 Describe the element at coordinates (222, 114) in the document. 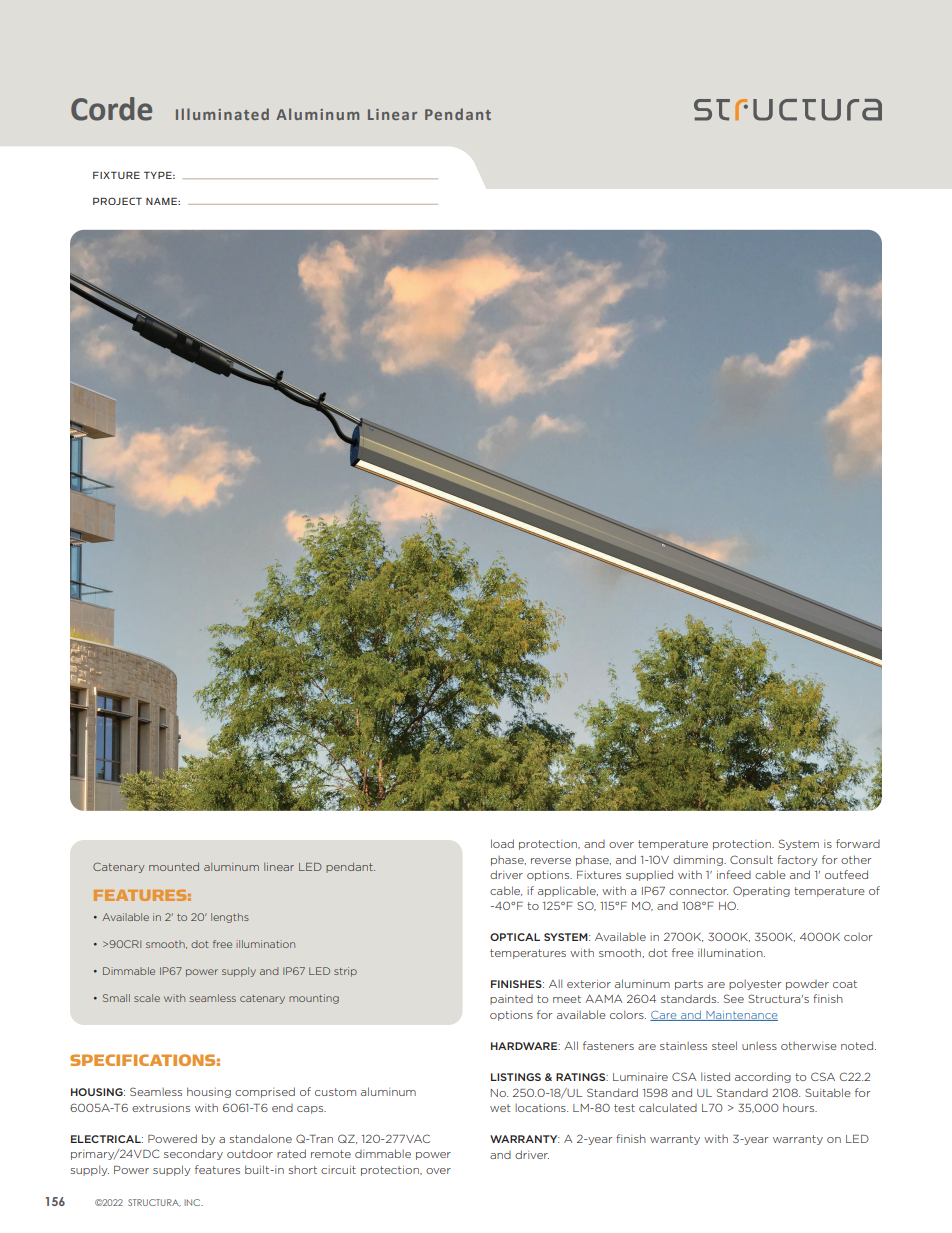

I see `Illuminated` at that location.
